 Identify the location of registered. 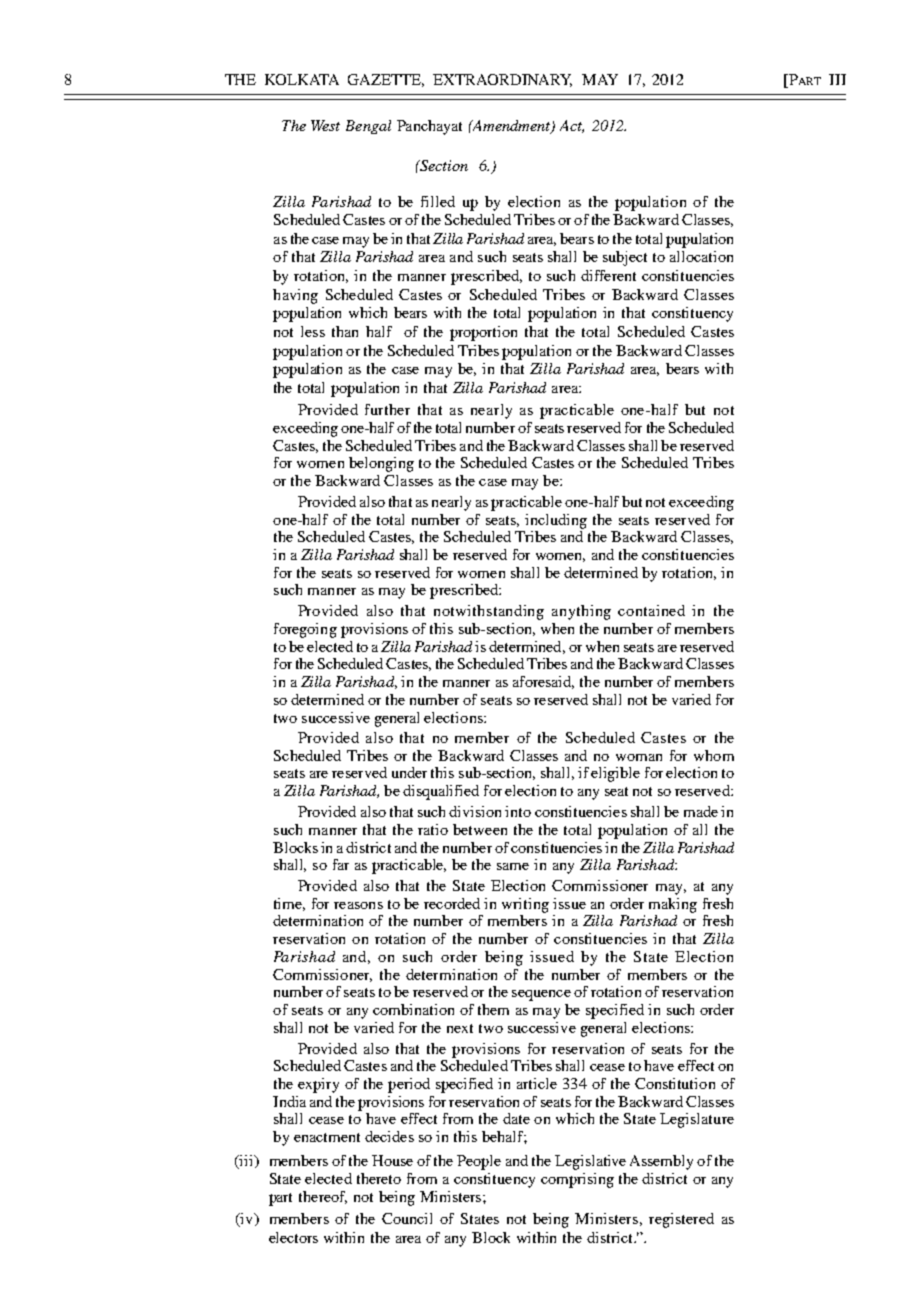
(681, 1220).
